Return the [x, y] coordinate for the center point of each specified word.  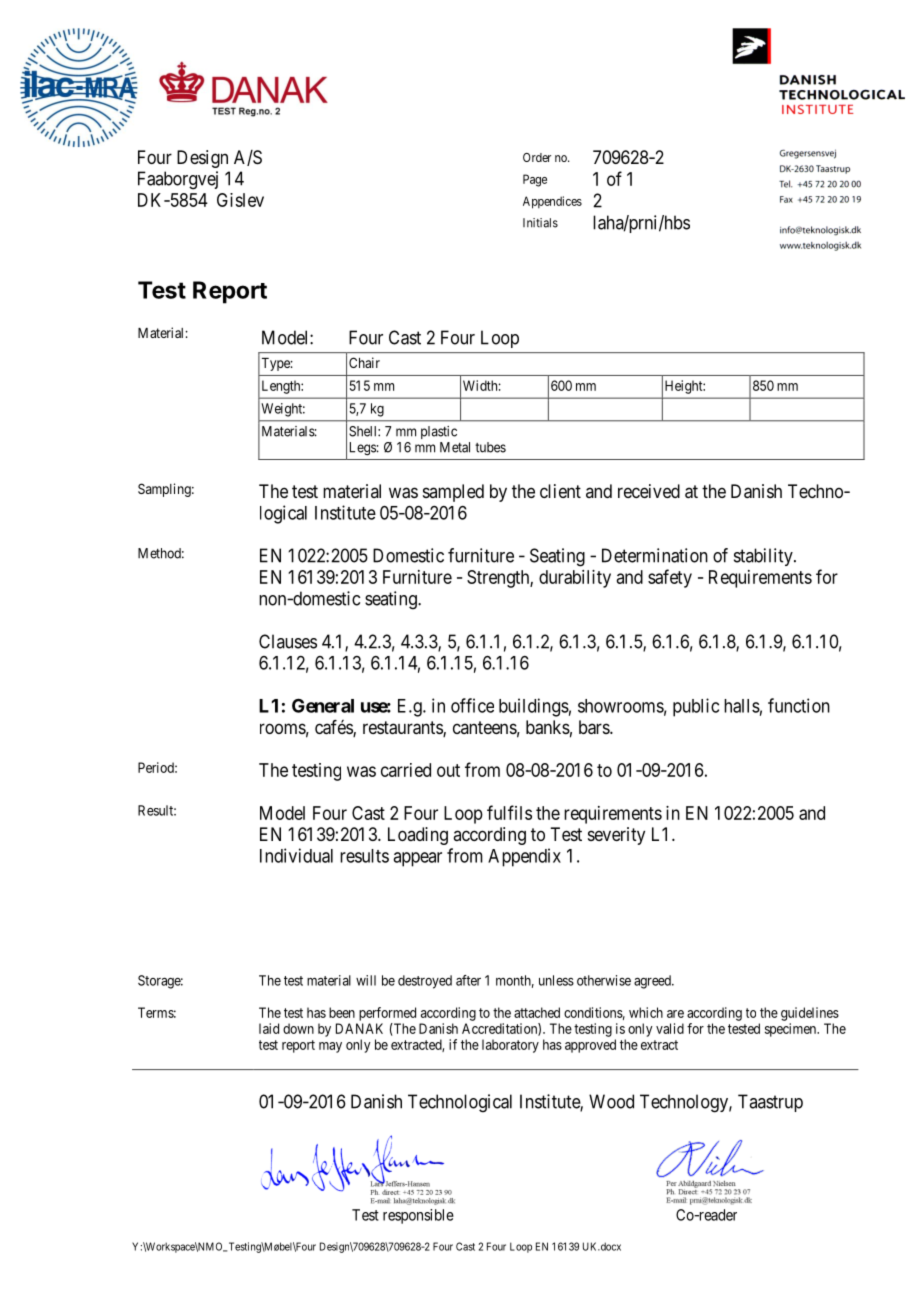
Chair [364, 362]
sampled [453, 493]
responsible [418, 1216]
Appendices [552, 202]
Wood [611, 1101]
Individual [296, 855]
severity [616, 836]
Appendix [524, 857]
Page [535, 180]
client [560, 491]
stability [764, 557]
